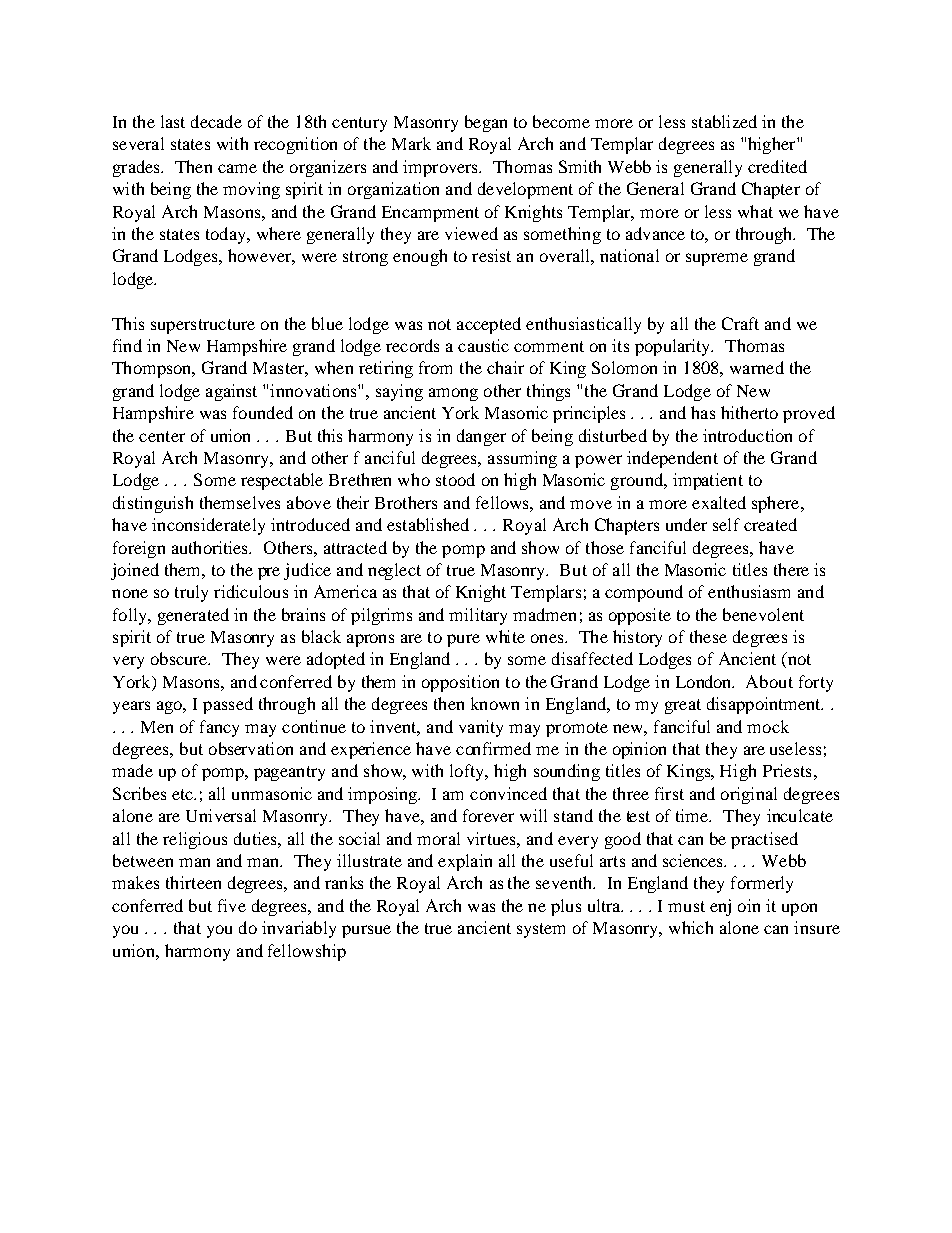 Image resolution: width=952 pixels, height=1233 pixels. I want to click on among, so click(453, 394).
